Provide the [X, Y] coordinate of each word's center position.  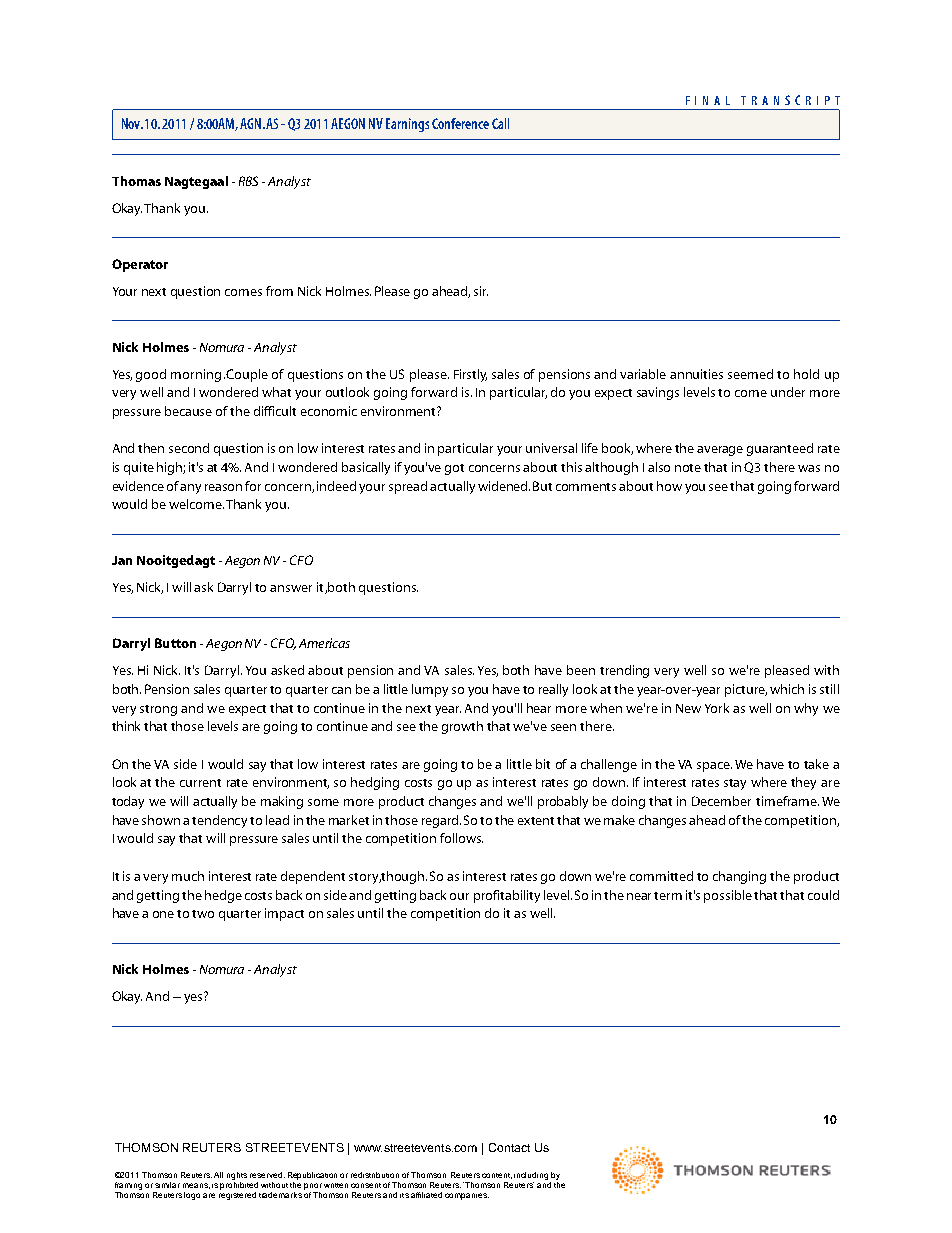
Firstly [470, 375]
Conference [460, 123]
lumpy [430, 690]
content [497, 1176]
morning [196, 375]
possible [728, 896]
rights [237, 1176]
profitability [507, 896]
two [203, 914]
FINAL [708, 100]
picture [746, 690]
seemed [750, 374]
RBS [248, 181]
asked [287, 670]
